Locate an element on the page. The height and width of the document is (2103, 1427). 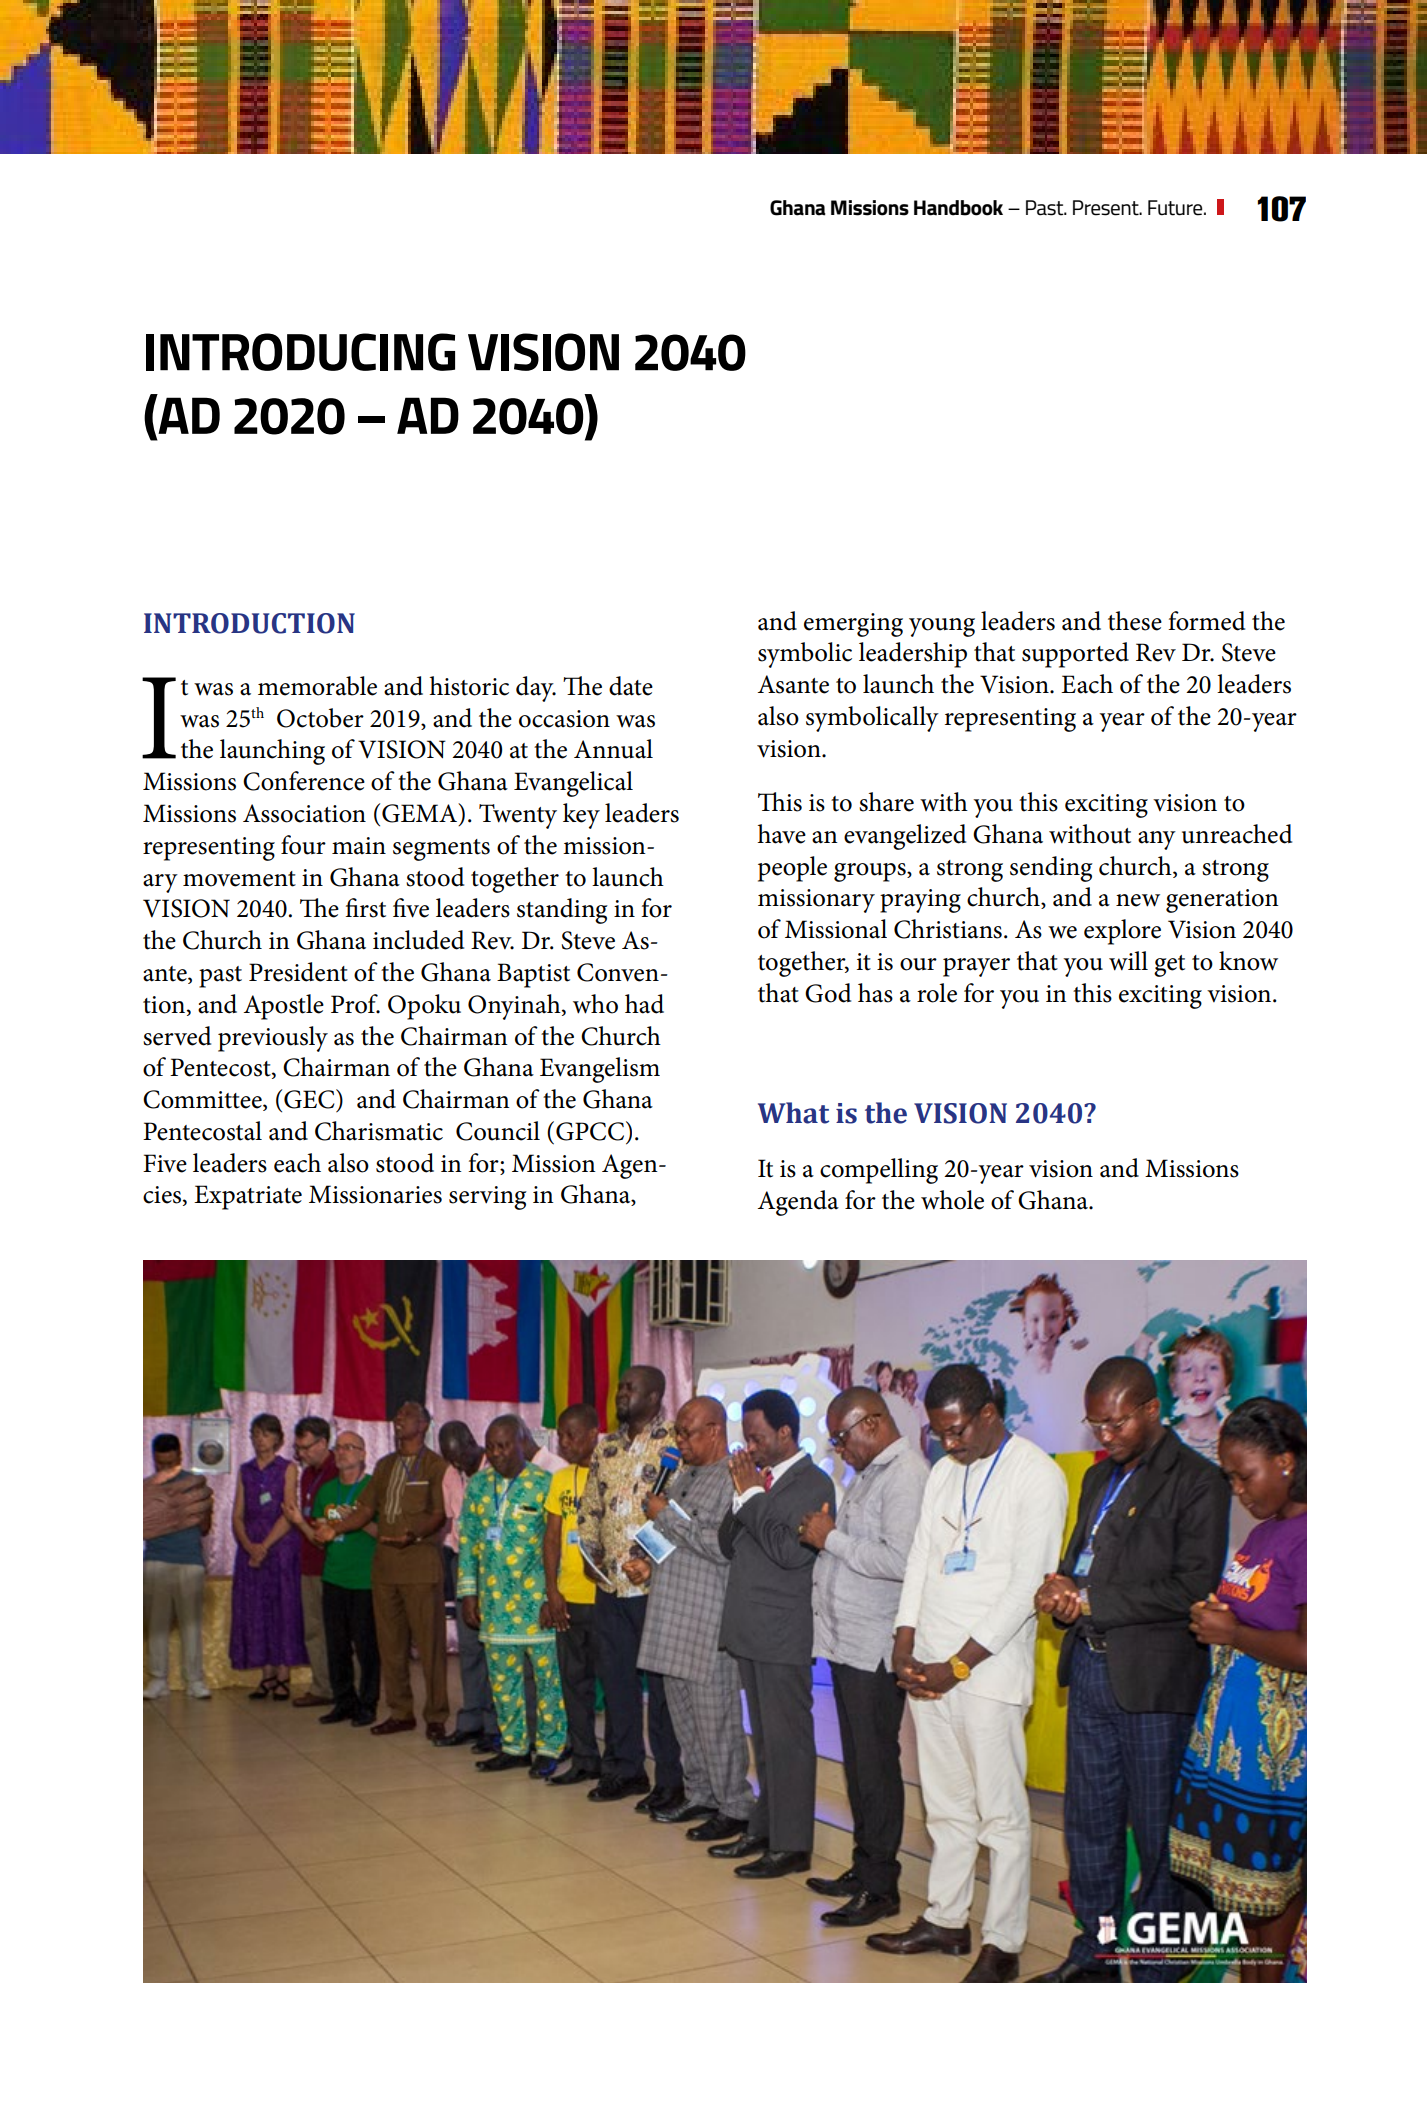
Charismatic is located at coordinates (379, 1131).
